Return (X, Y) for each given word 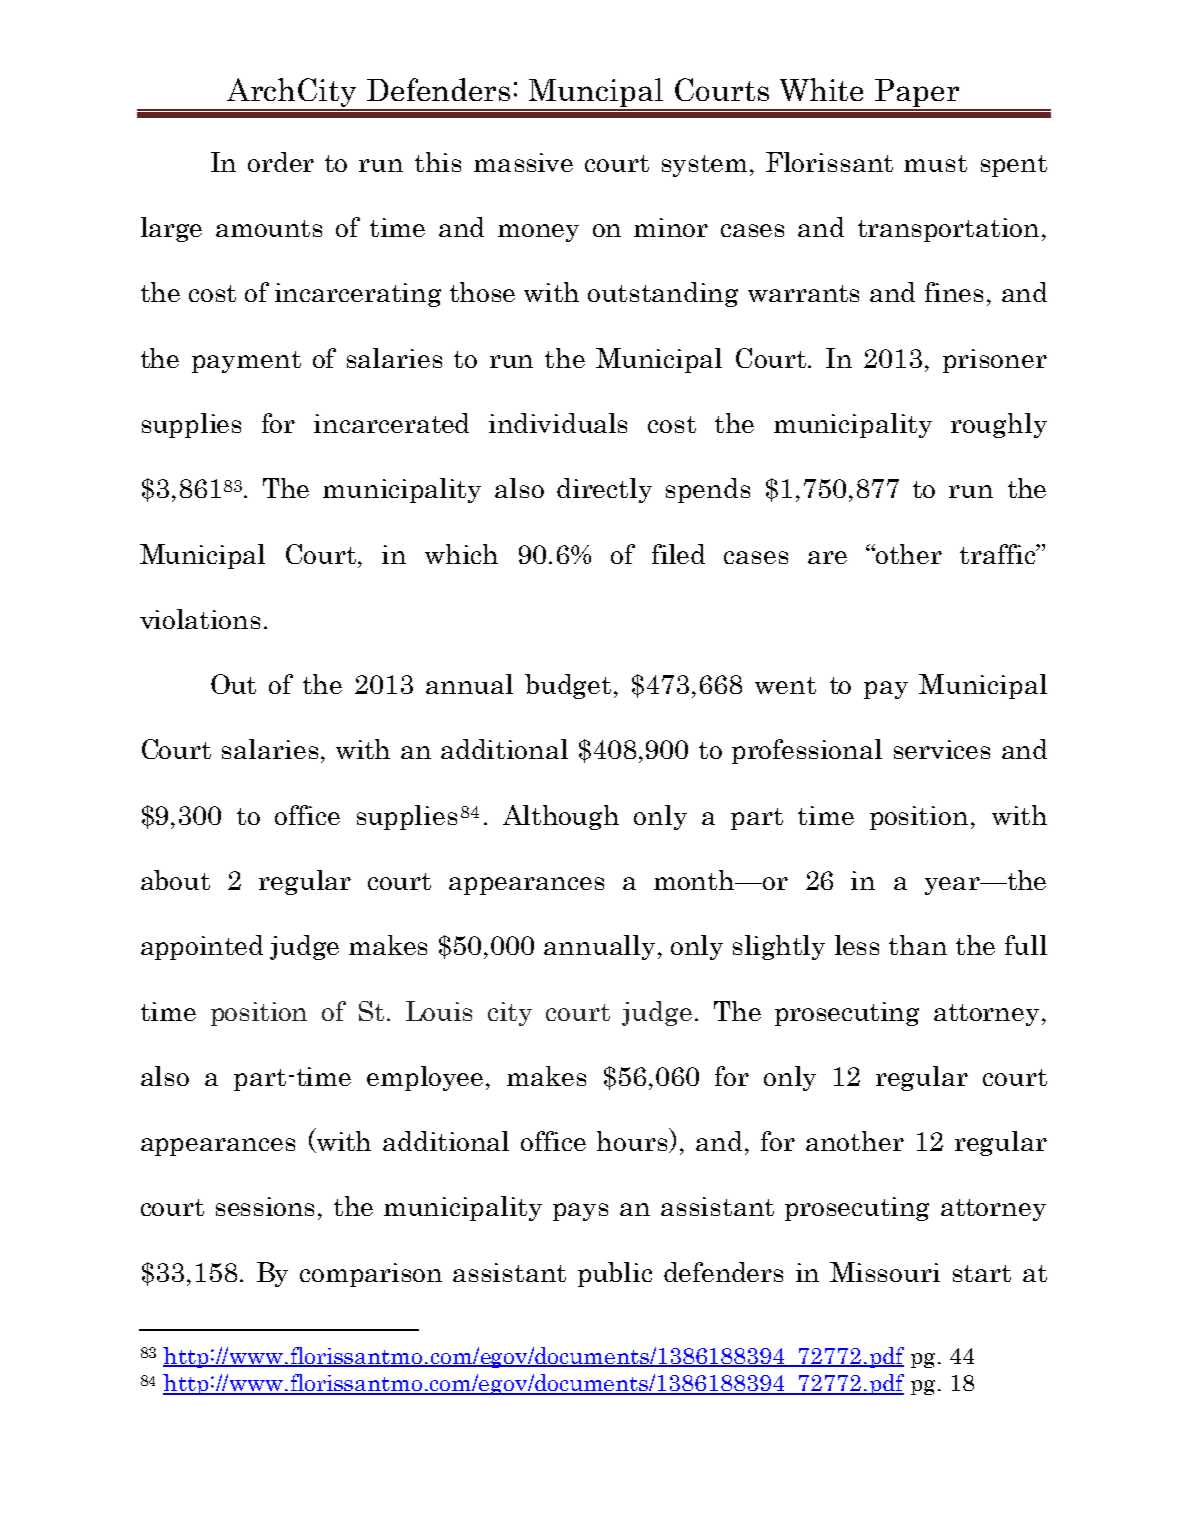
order (281, 162)
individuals (558, 423)
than (918, 945)
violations (200, 619)
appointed (202, 947)
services (942, 749)
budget (568, 686)
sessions (265, 1206)
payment (246, 362)
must (935, 163)
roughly (999, 425)
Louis (439, 1011)
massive (523, 162)
